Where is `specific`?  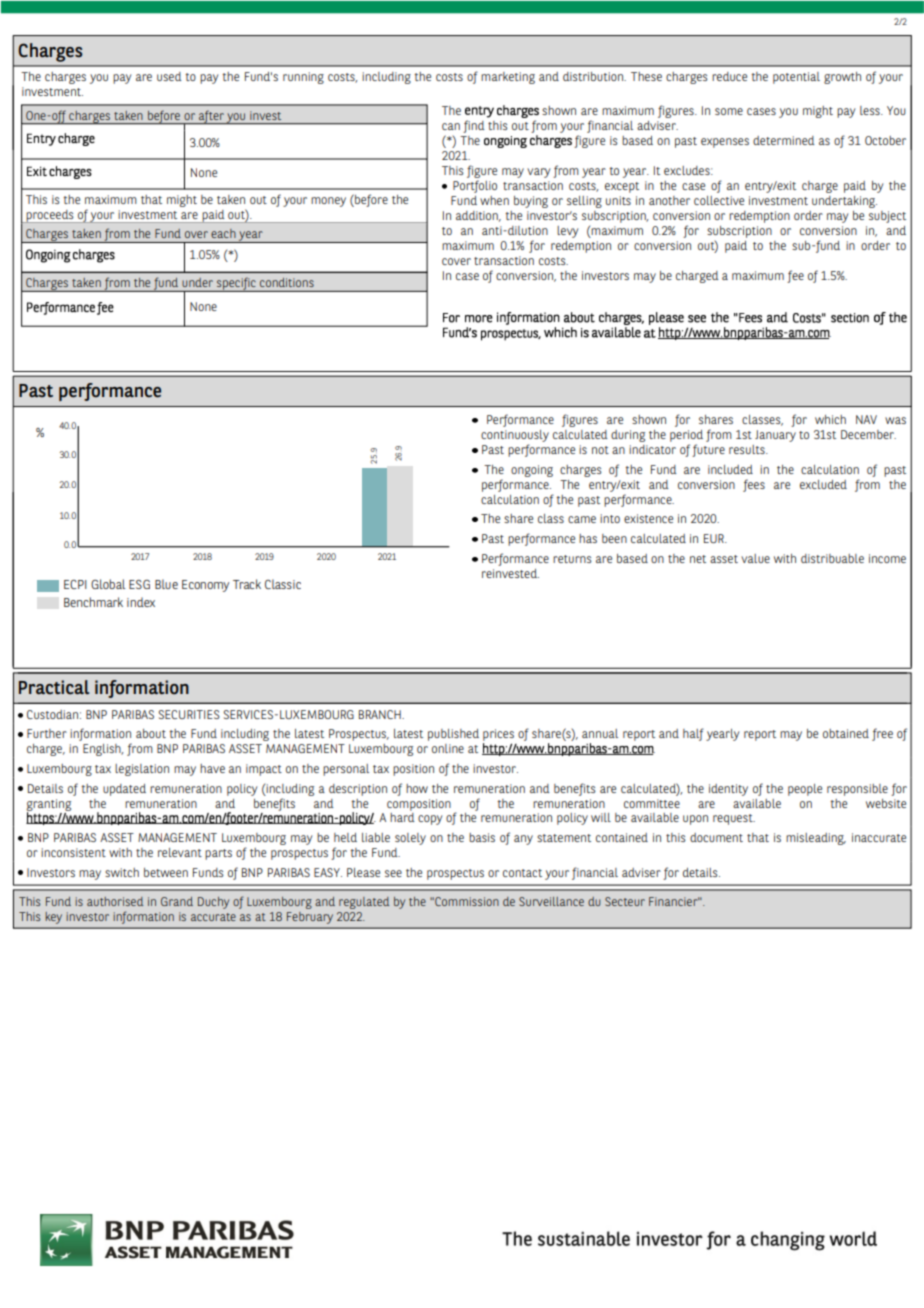
specific is located at coordinates (236, 284).
